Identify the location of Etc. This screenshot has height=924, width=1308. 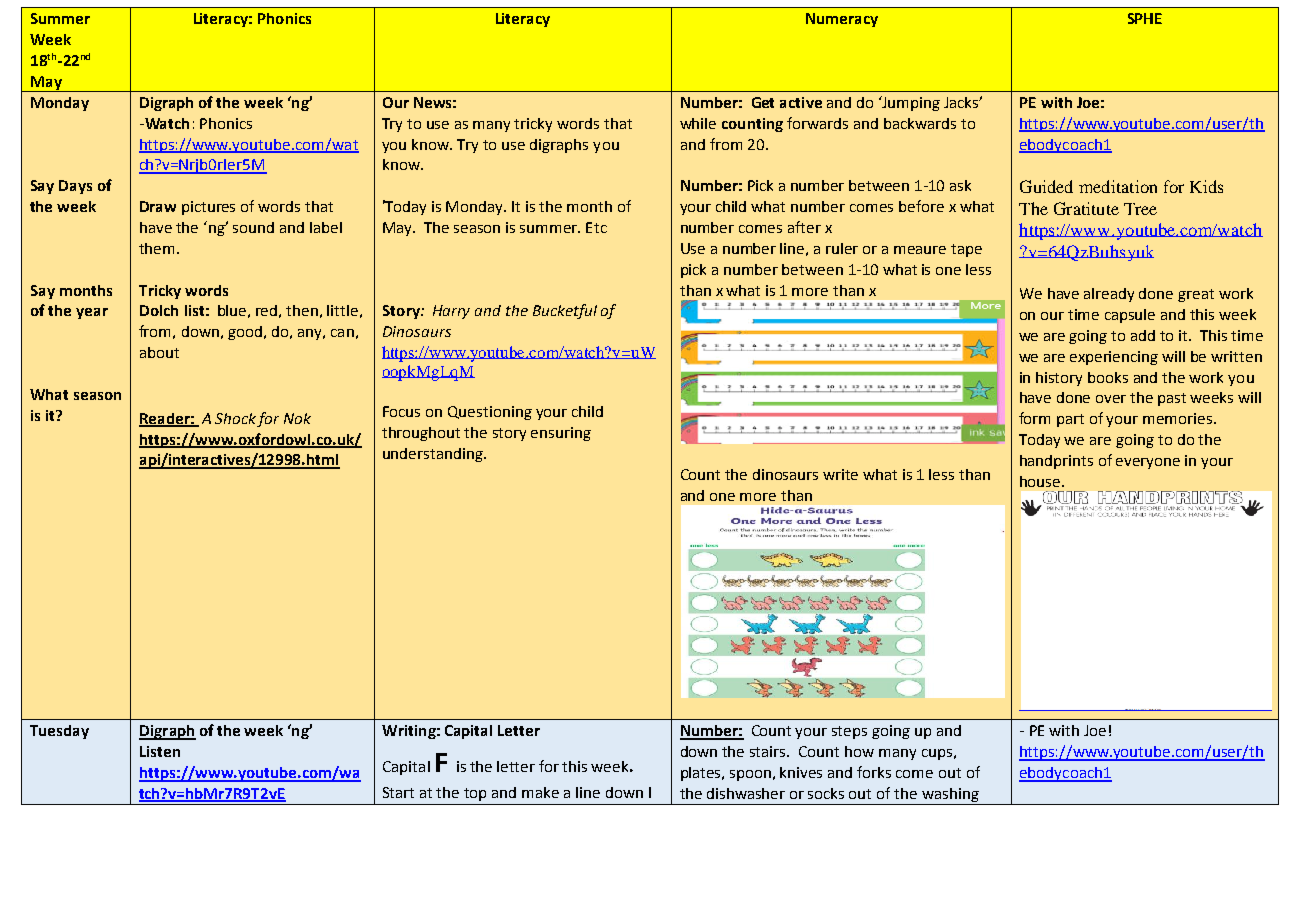
(596, 227).
